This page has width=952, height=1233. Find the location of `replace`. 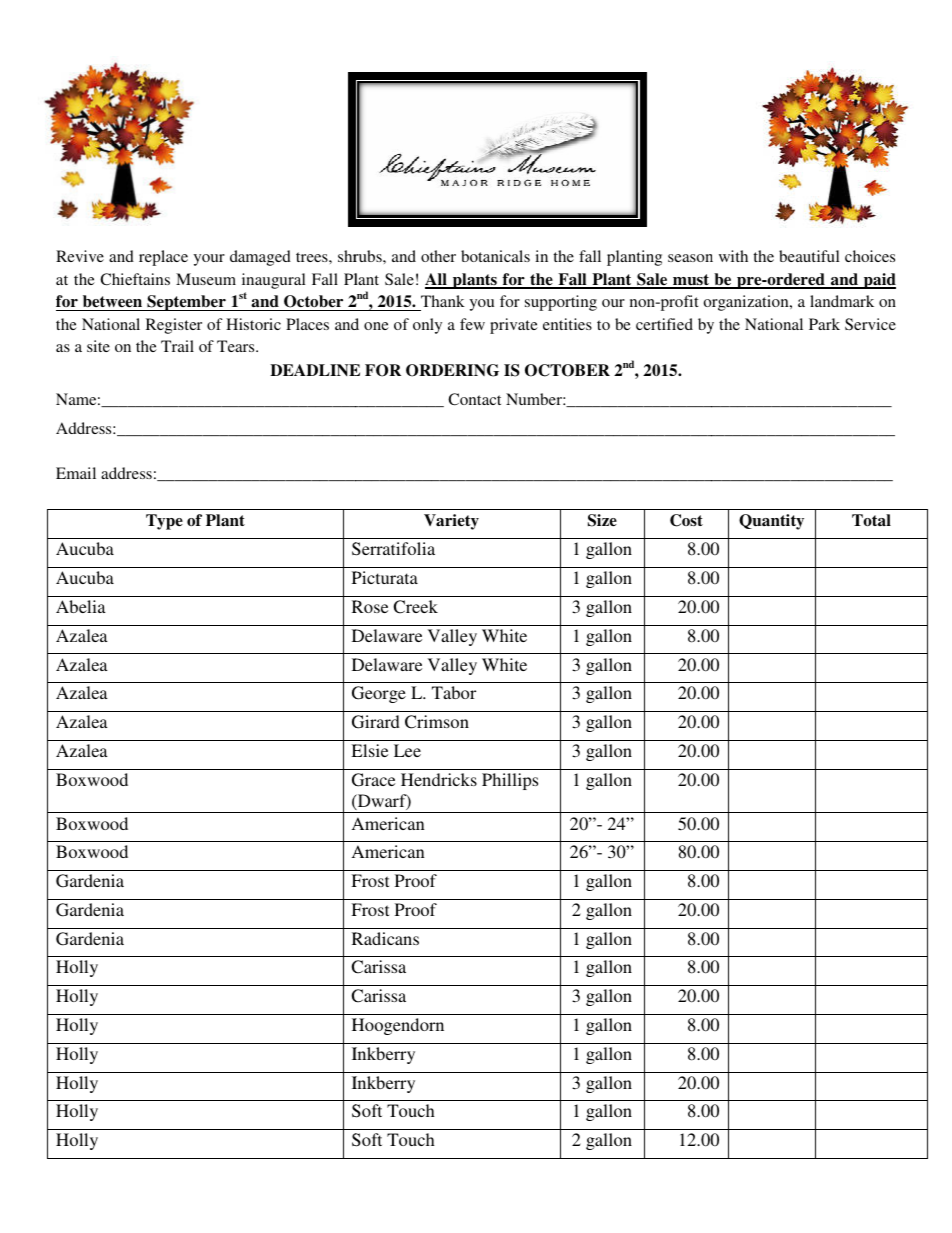

replace is located at coordinates (163, 258).
